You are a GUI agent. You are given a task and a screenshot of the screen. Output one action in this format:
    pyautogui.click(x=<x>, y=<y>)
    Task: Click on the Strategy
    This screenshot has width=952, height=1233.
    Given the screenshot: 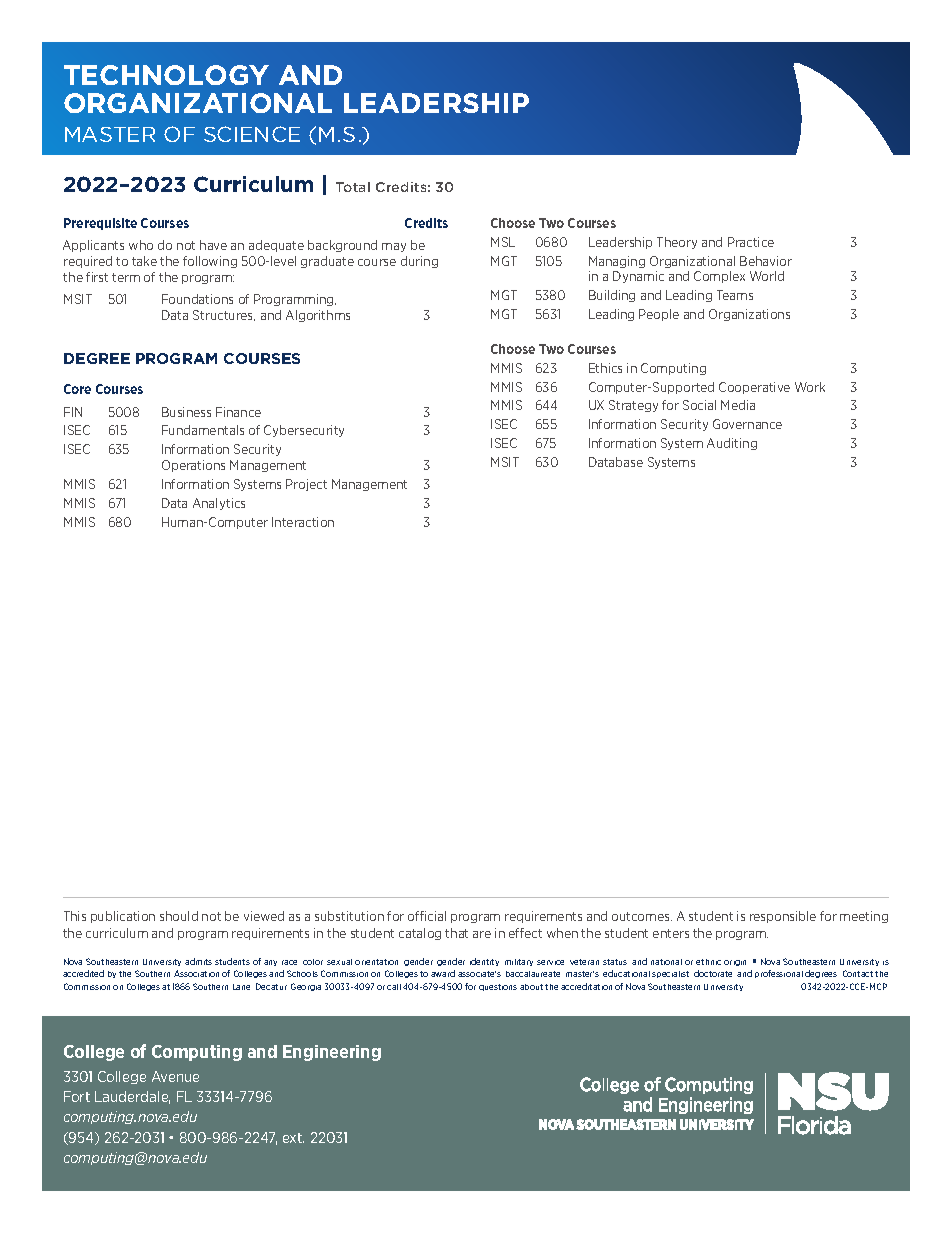 What is the action you would take?
    pyautogui.click(x=633, y=406)
